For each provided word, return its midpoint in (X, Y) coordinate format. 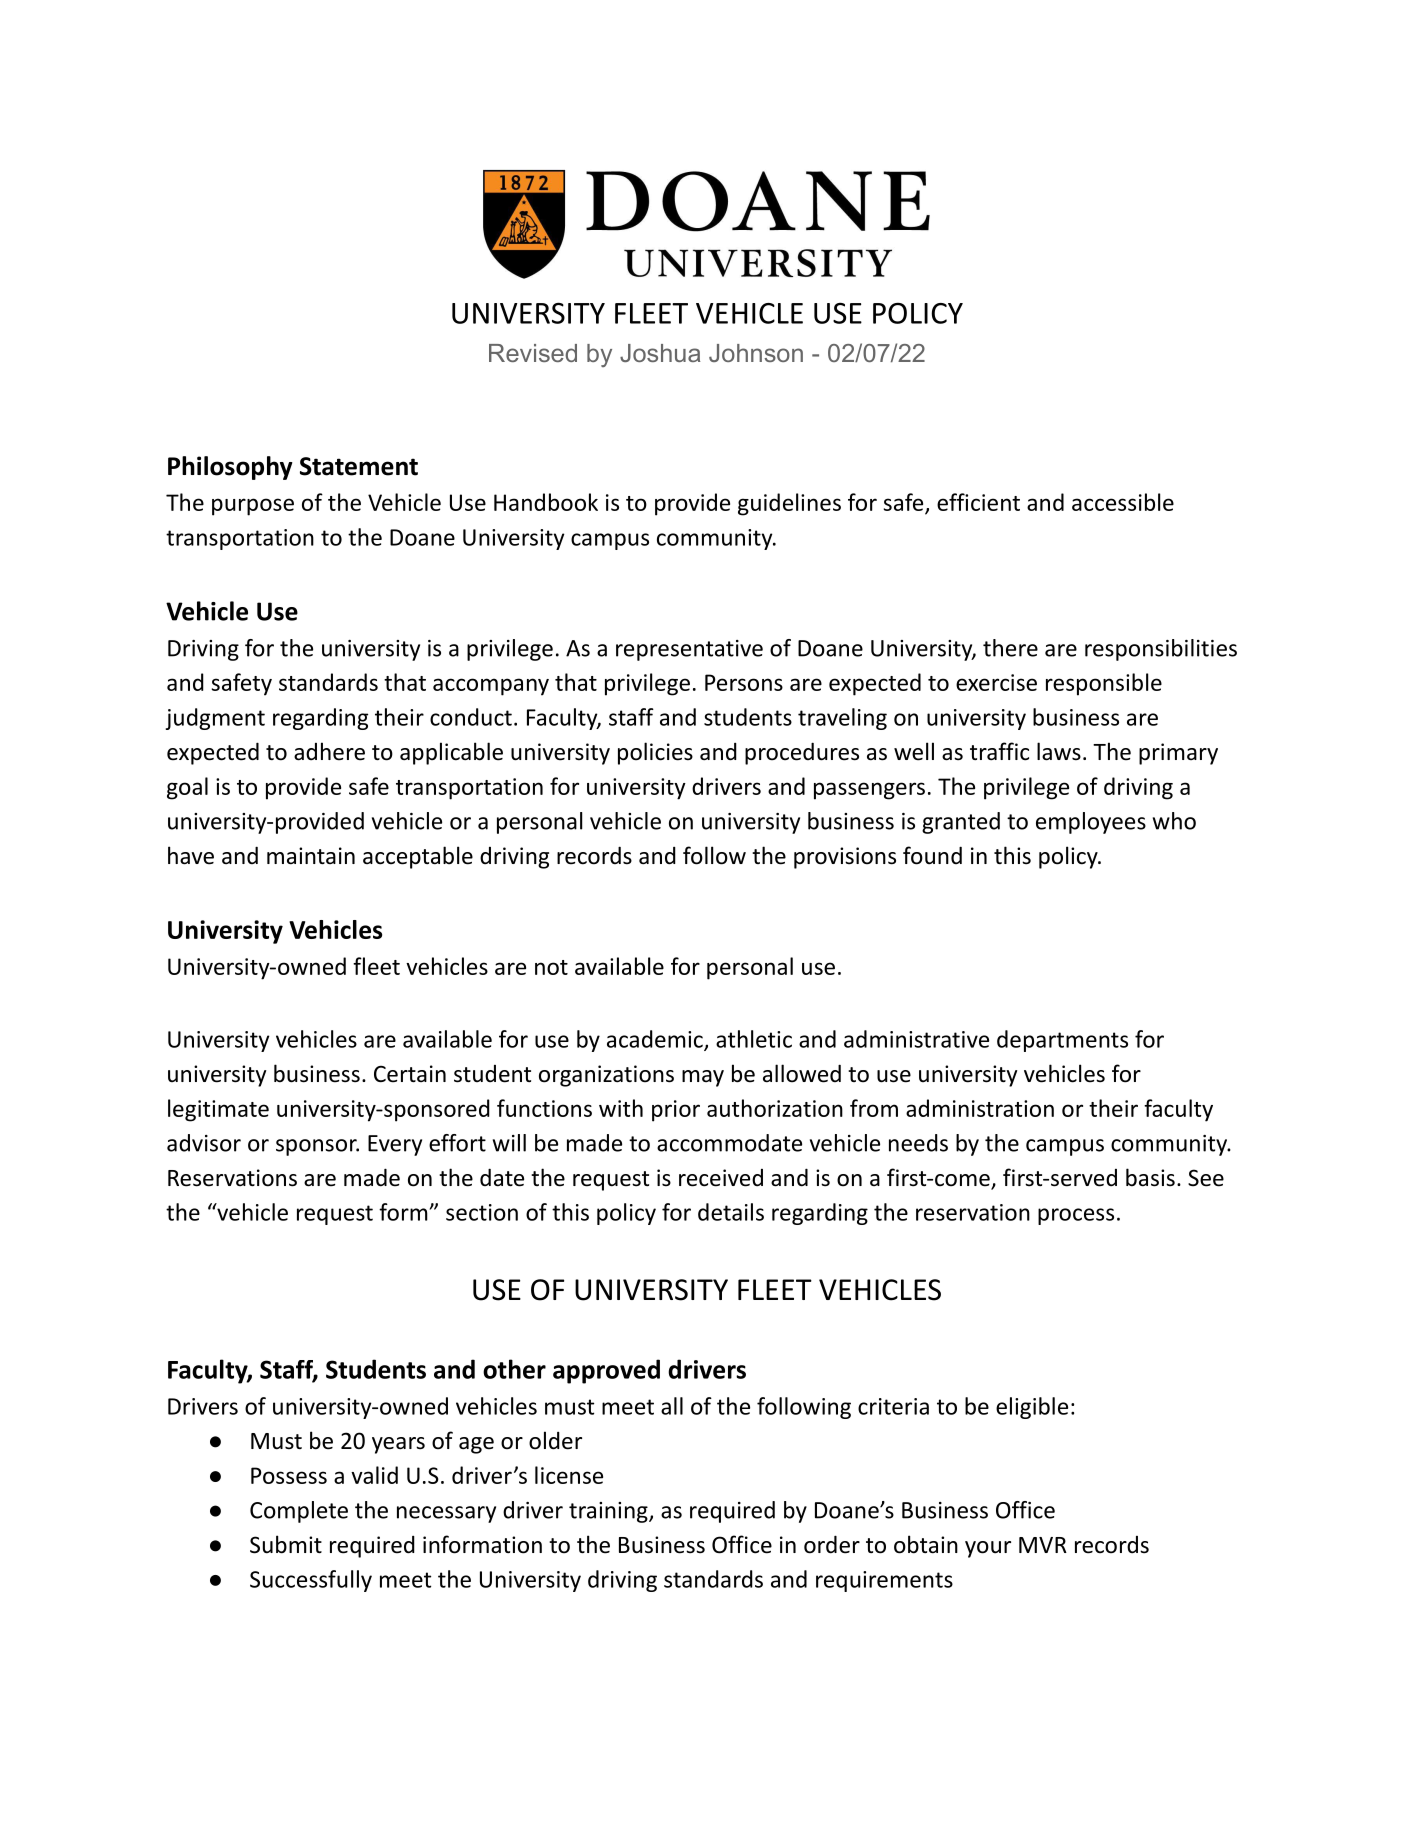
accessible (1123, 502)
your (988, 1549)
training (609, 1512)
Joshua (660, 353)
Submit (286, 1544)
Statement (359, 466)
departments (1062, 1041)
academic (656, 1040)
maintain (311, 856)
